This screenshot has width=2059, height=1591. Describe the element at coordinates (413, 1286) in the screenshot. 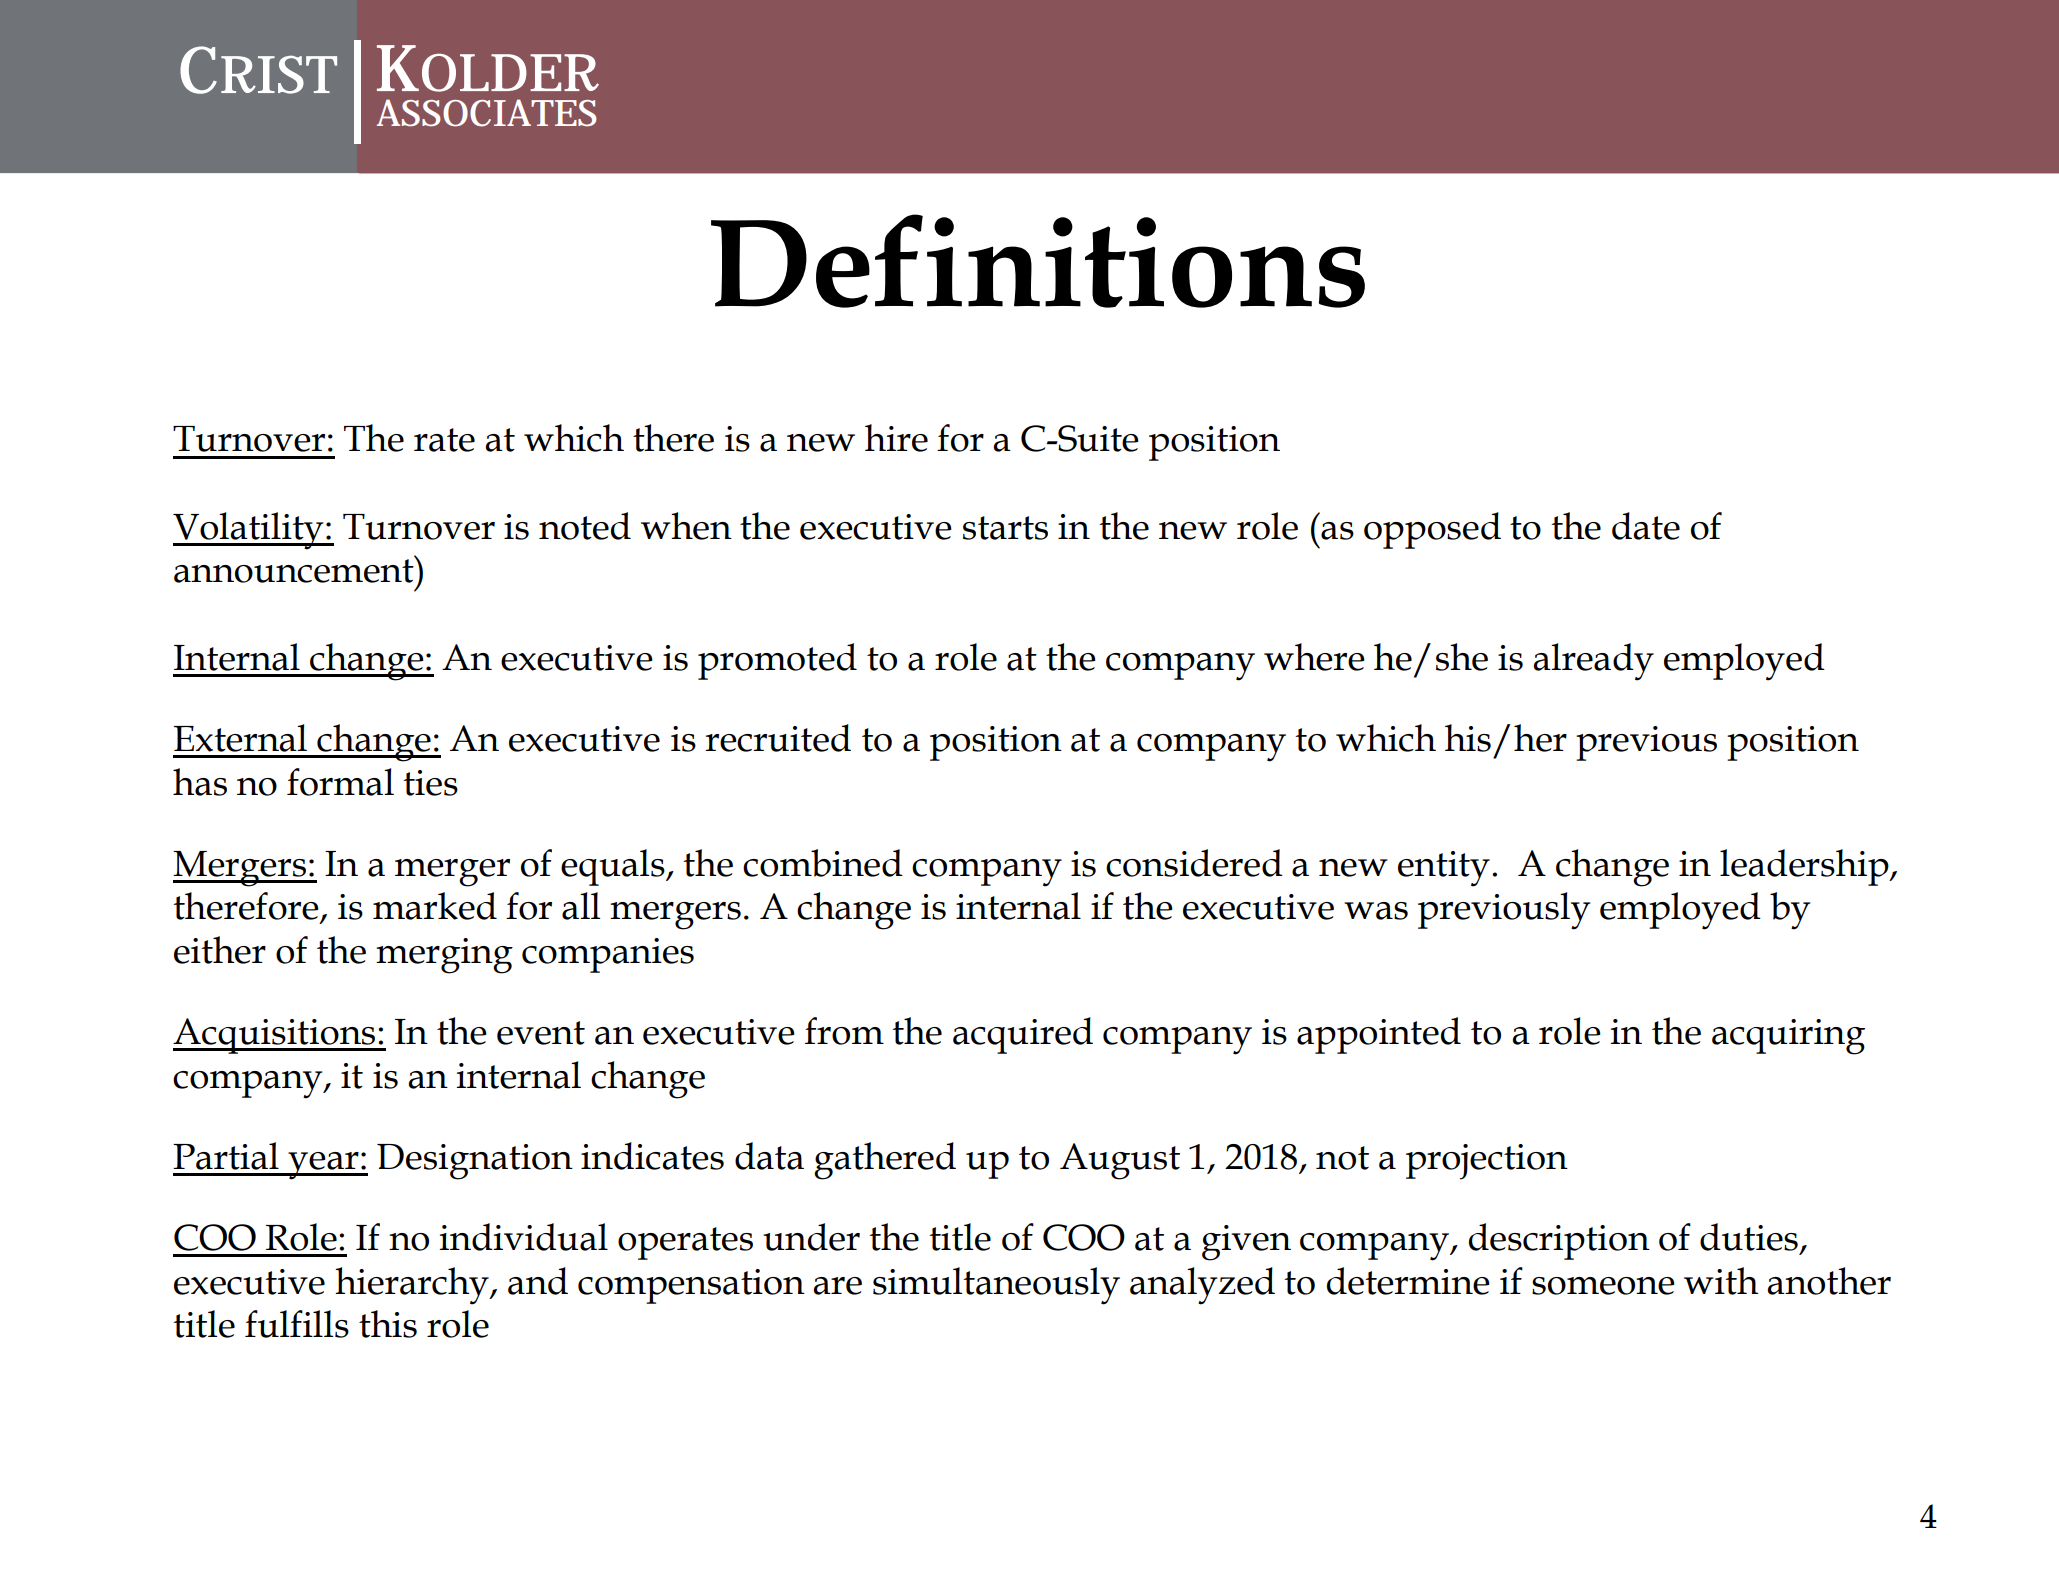

I see `hierarchy` at that location.
